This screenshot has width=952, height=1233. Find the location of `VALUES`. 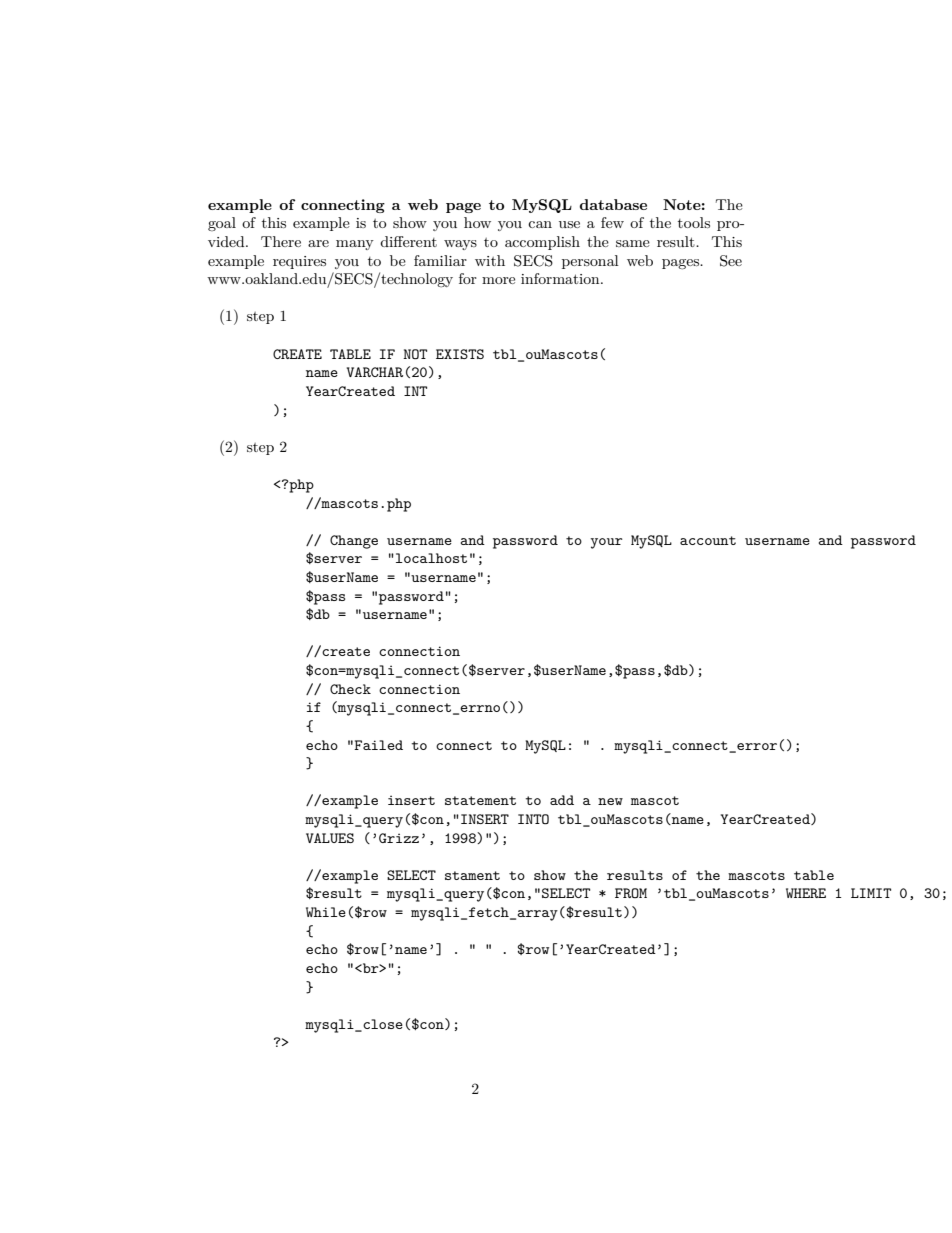

VALUES is located at coordinates (330, 838).
